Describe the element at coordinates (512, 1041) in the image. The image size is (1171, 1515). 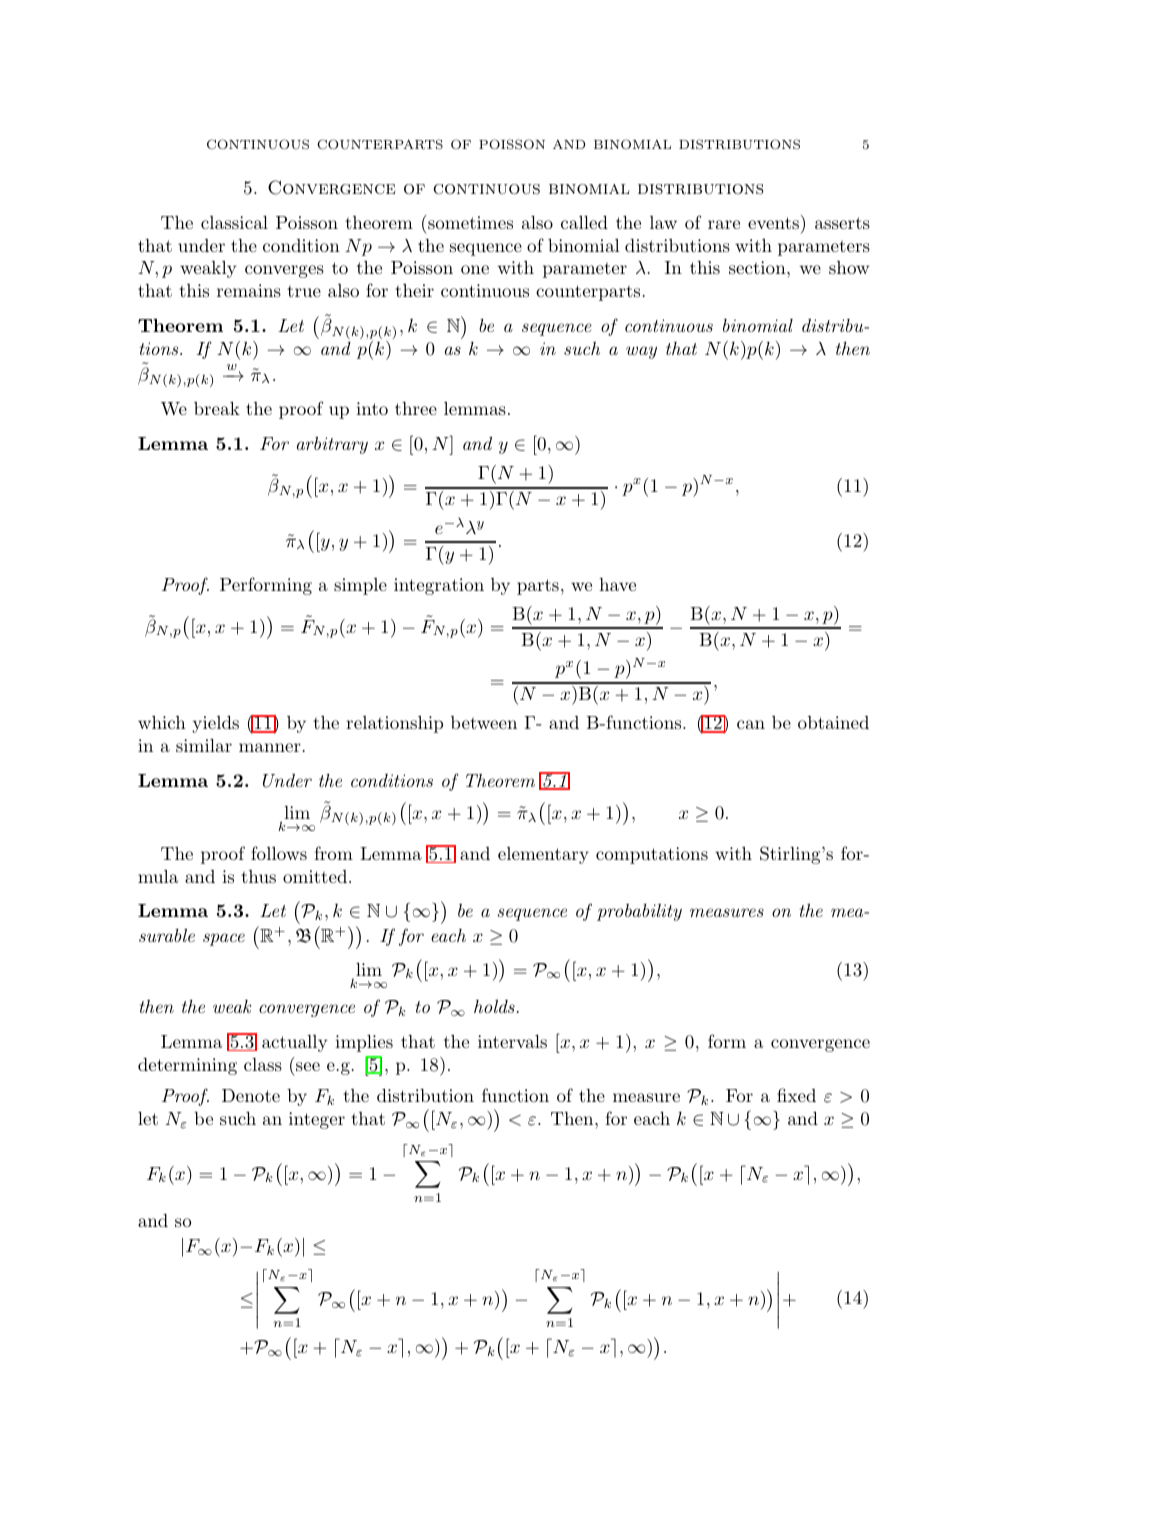
I see `intervals` at that location.
